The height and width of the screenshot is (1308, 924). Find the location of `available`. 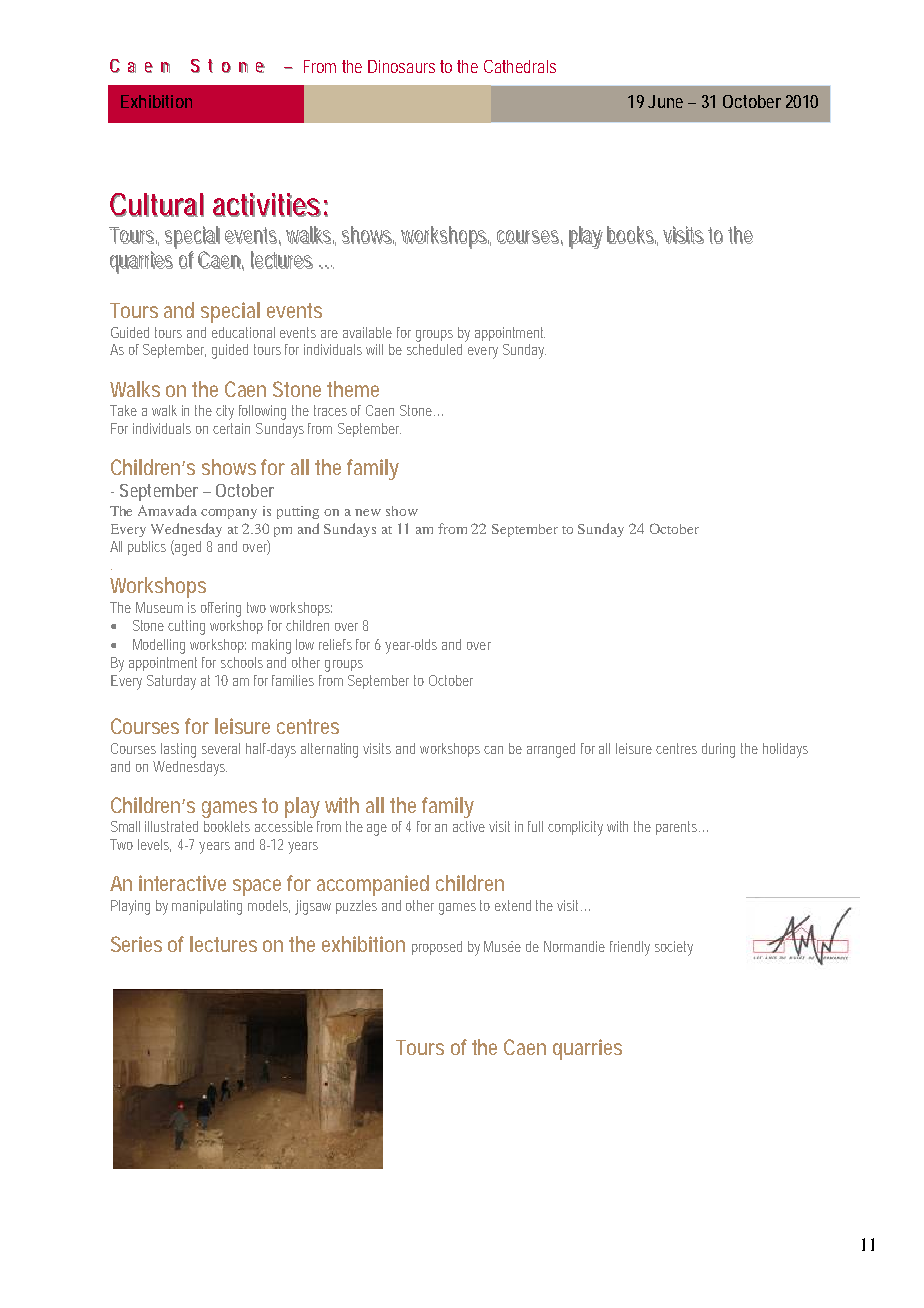

available is located at coordinates (367, 332).
